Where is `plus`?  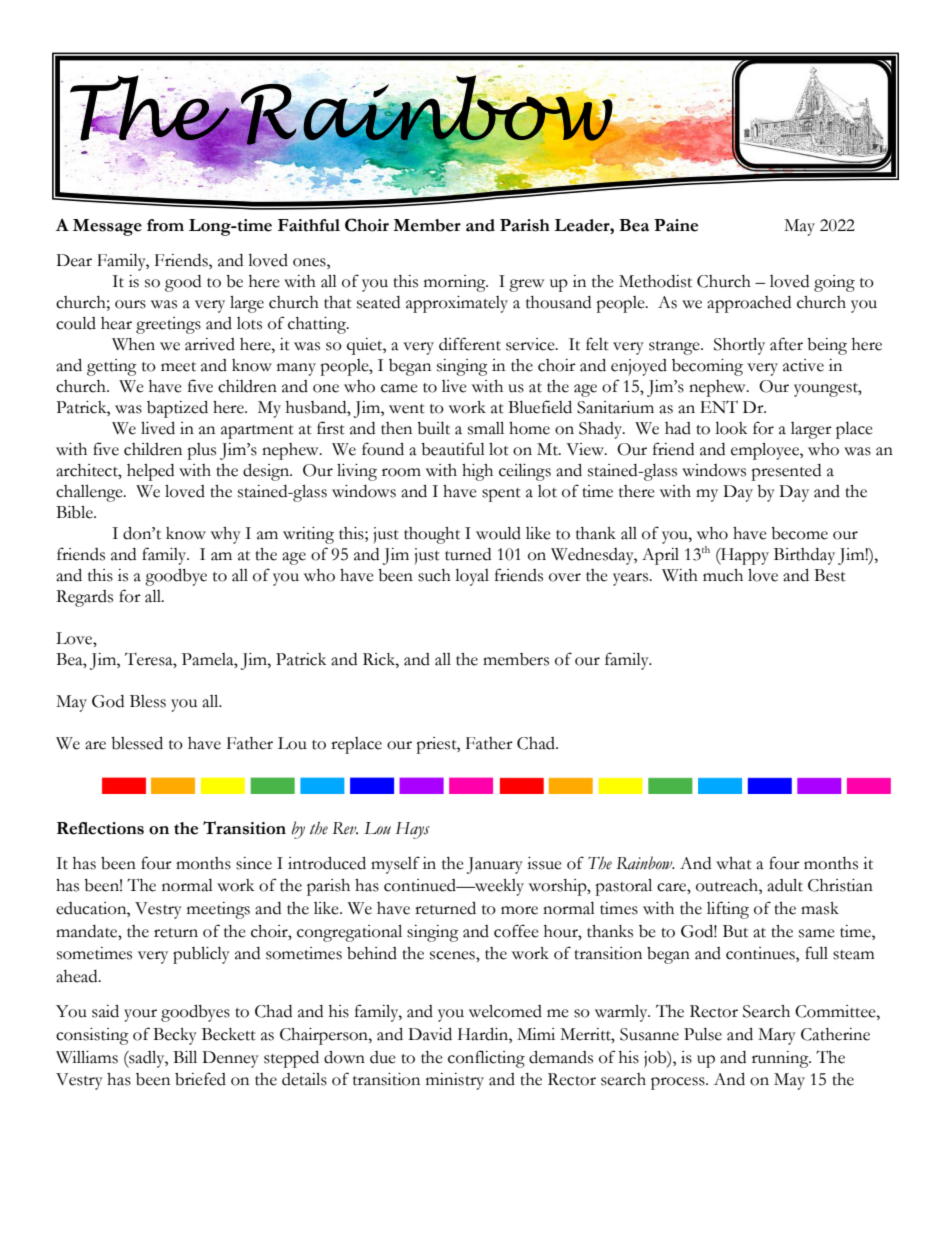 plus is located at coordinates (201, 451).
